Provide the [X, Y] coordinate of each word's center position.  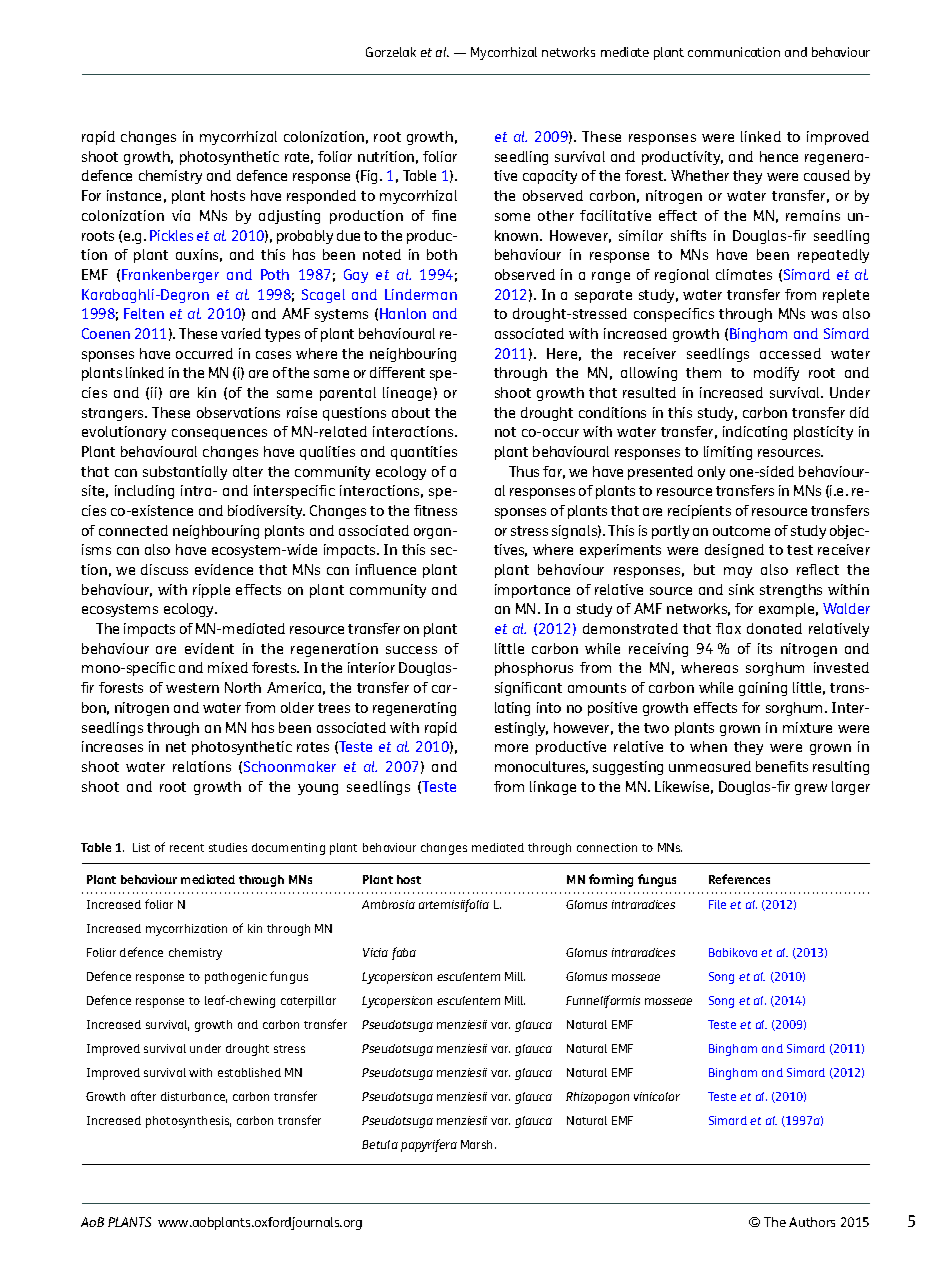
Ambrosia [388, 904]
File [717, 904]
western [192, 688]
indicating [755, 433]
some [512, 217]
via [181, 215]
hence [779, 156]
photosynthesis [188, 1122]
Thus [524, 471]
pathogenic [236, 978]
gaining [763, 689]
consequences [219, 434]
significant [528, 689]
